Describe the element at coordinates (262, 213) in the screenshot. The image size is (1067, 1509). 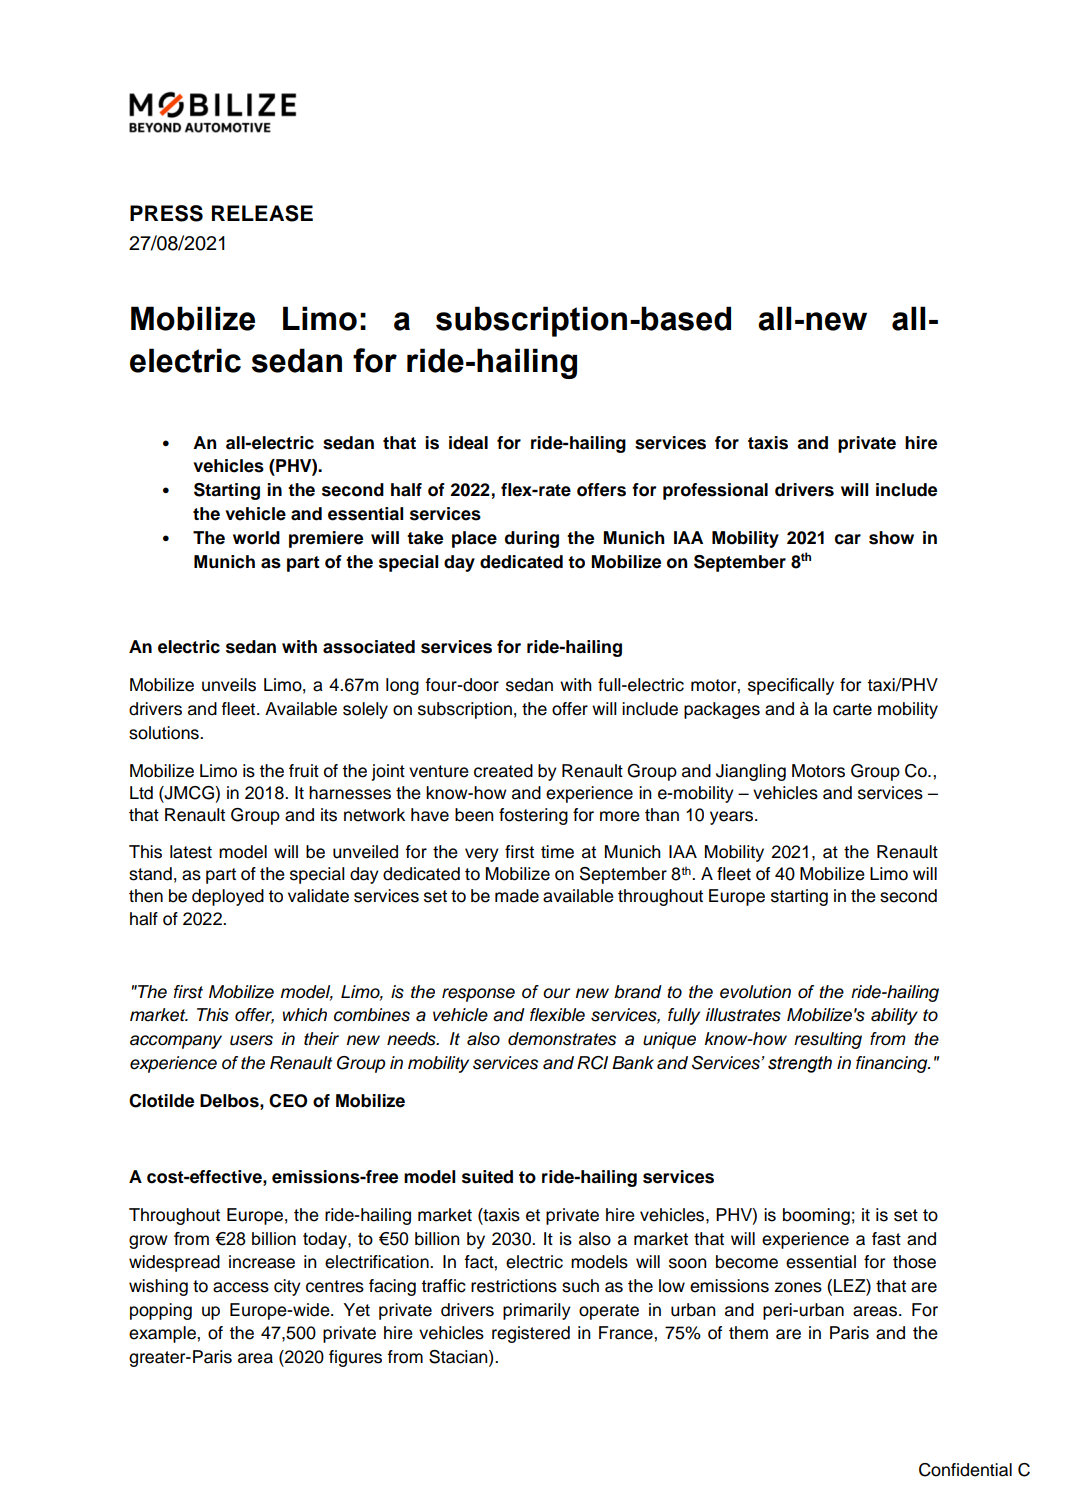
I see `RELEASE` at that location.
